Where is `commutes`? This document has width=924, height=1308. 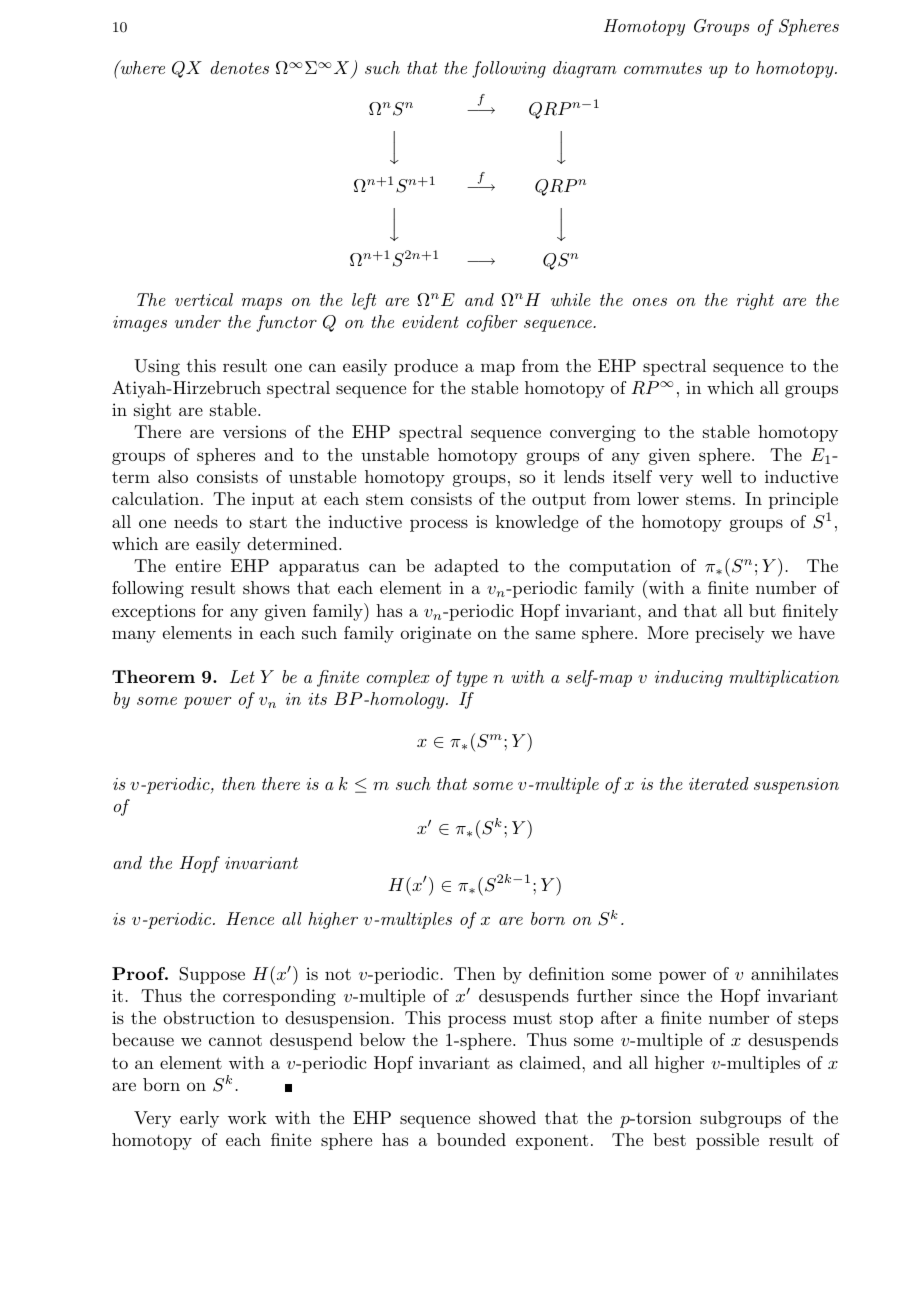
commutes is located at coordinates (663, 68).
